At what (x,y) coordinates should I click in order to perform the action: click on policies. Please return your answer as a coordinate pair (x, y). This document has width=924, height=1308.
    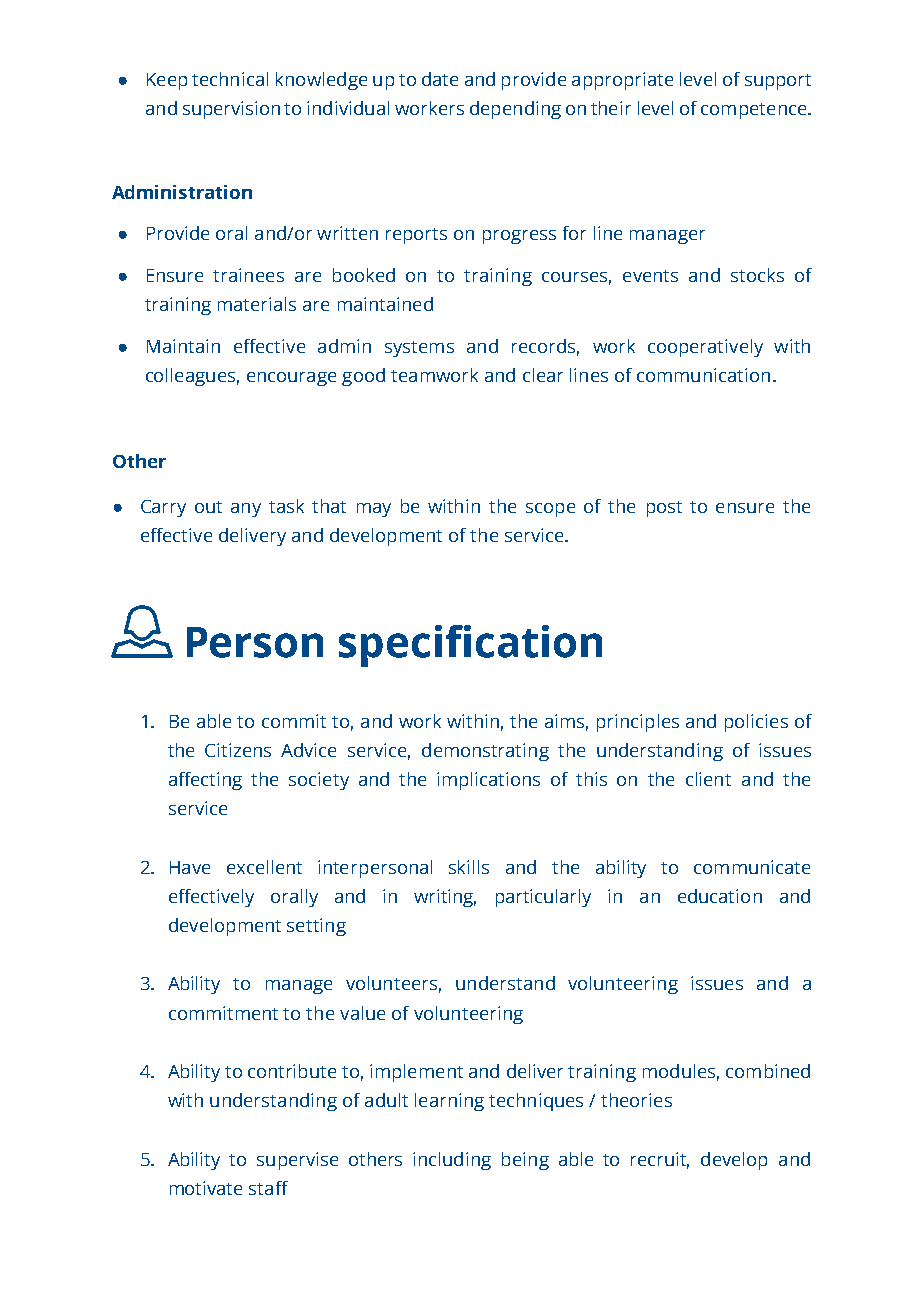
    Looking at the image, I should click on (756, 723).
